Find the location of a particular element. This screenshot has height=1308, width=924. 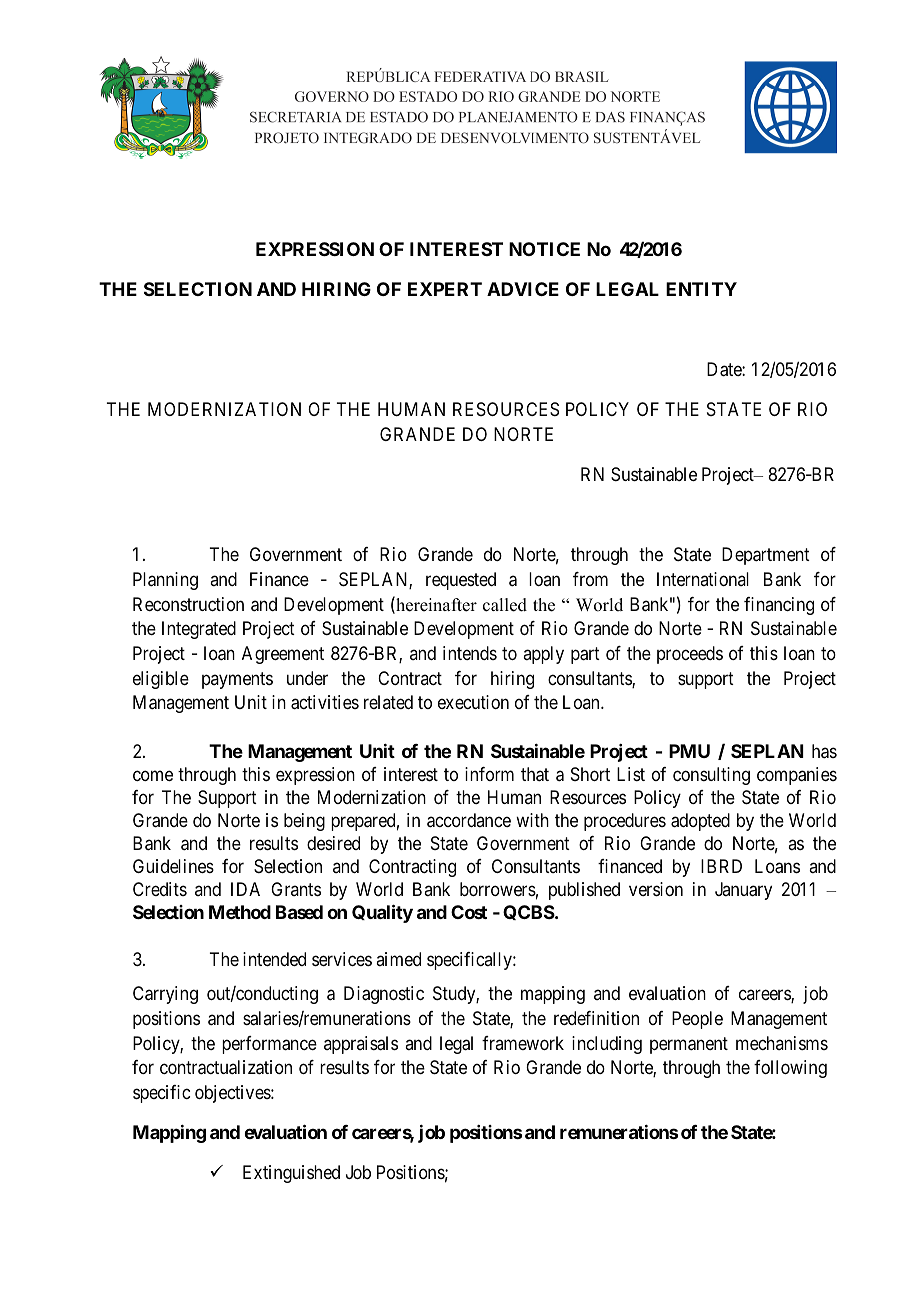

International is located at coordinates (703, 579).
